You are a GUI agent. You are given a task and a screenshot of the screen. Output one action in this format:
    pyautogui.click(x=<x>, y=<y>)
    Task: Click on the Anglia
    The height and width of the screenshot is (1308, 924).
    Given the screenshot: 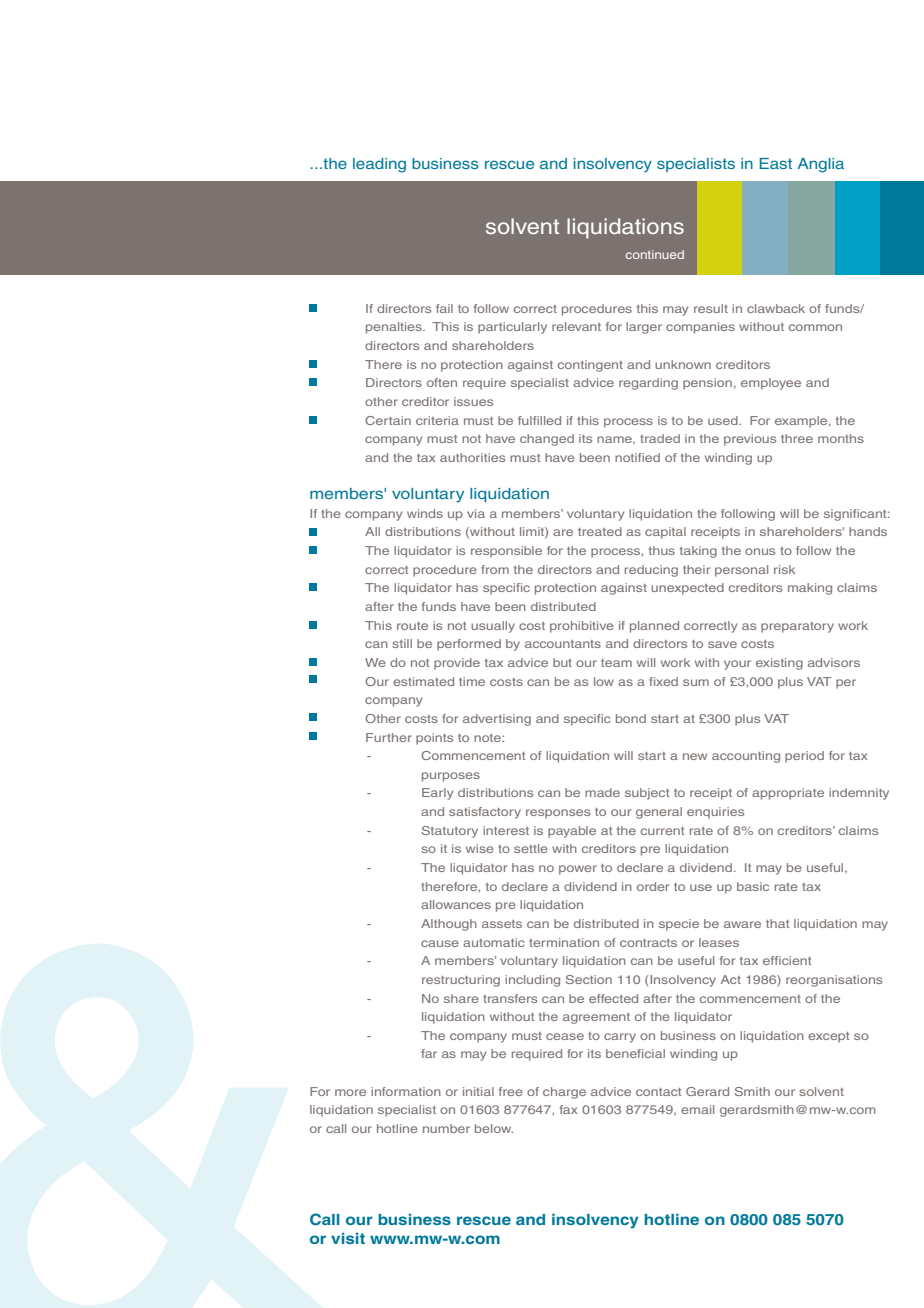 What is the action you would take?
    pyautogui.click(x=820, y=165)
